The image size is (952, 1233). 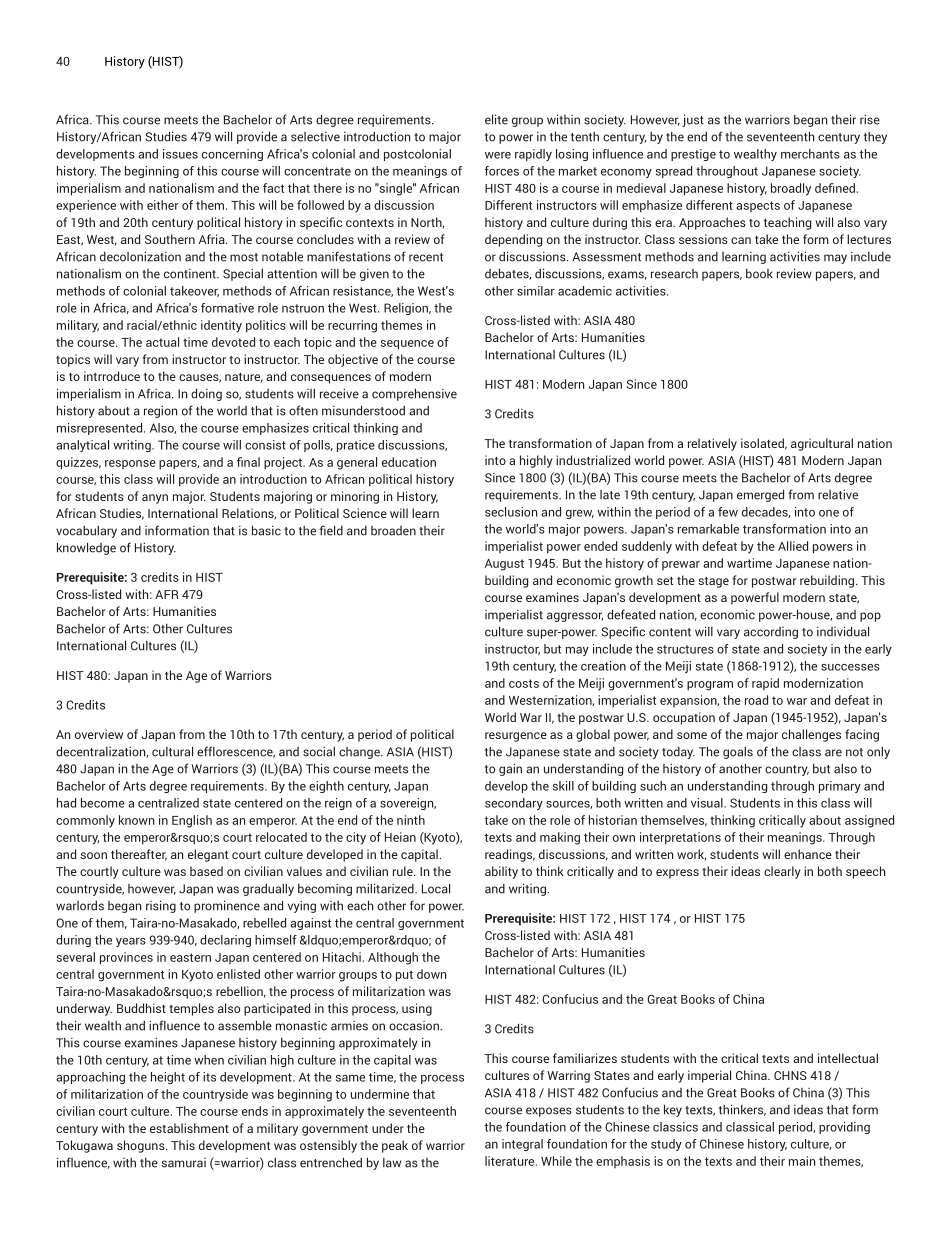 What do you see at coordinates (810, 154) in the screenshot?
I see `merchants` at bounding box center [810, 154].
